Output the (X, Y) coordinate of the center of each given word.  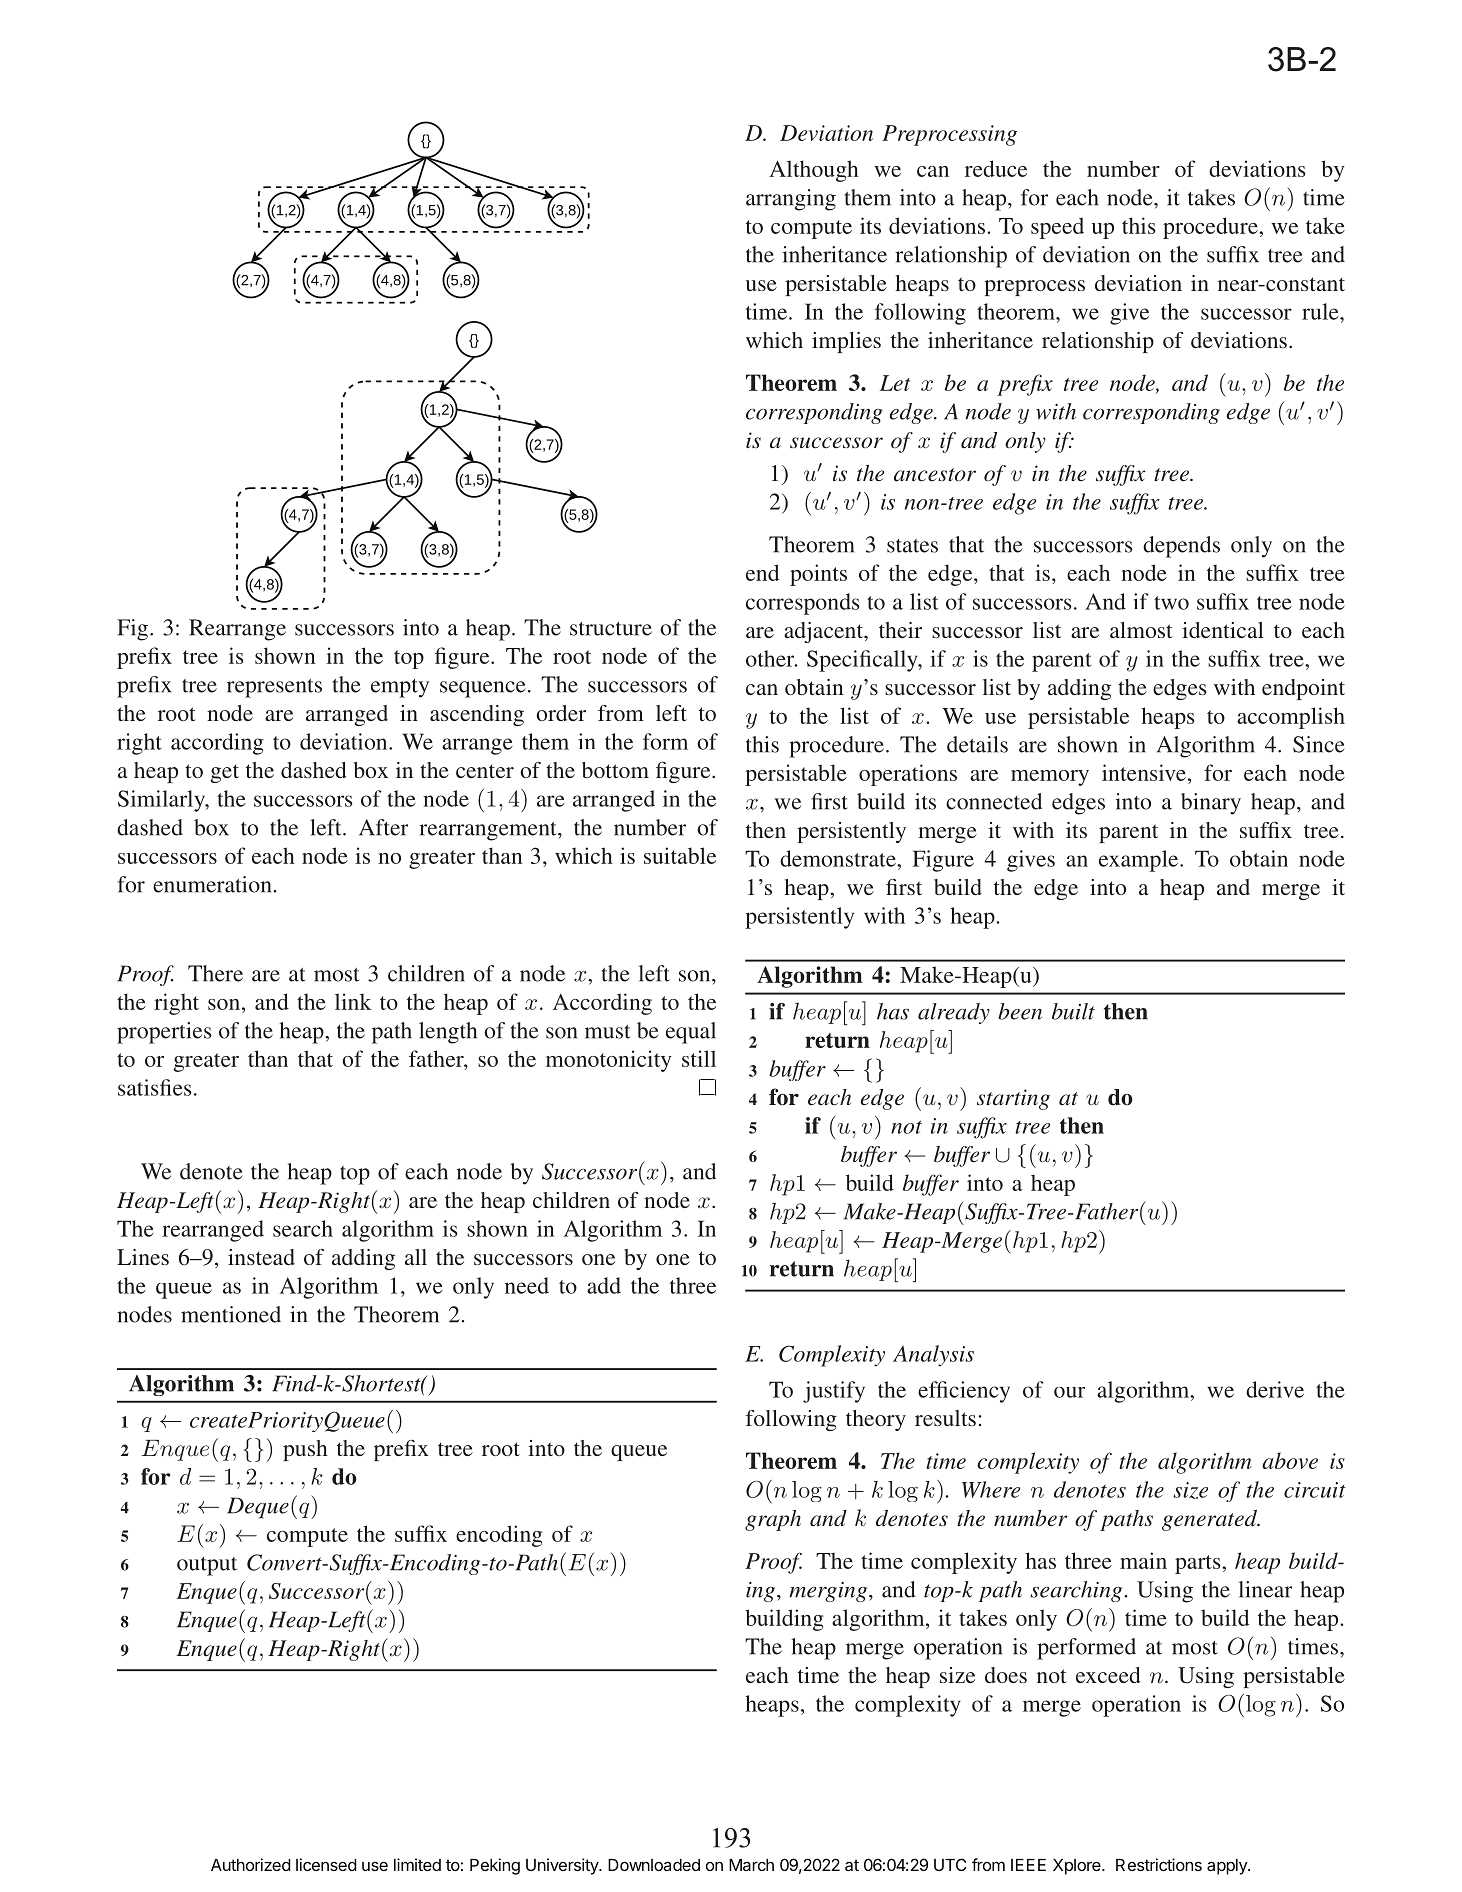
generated (1211, 1520)
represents (274, 688)
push (305, 1450)
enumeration (212, 884)
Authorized (251, 1864)
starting (1013, 1099)
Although (814, 171)
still (699, 1058)
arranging (791, 200)
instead (261, 1257)
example (1140, 861)
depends (1181, 547)
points (818, 575)
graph (773, 1520)
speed (1057, 228)
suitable (680, 855)
